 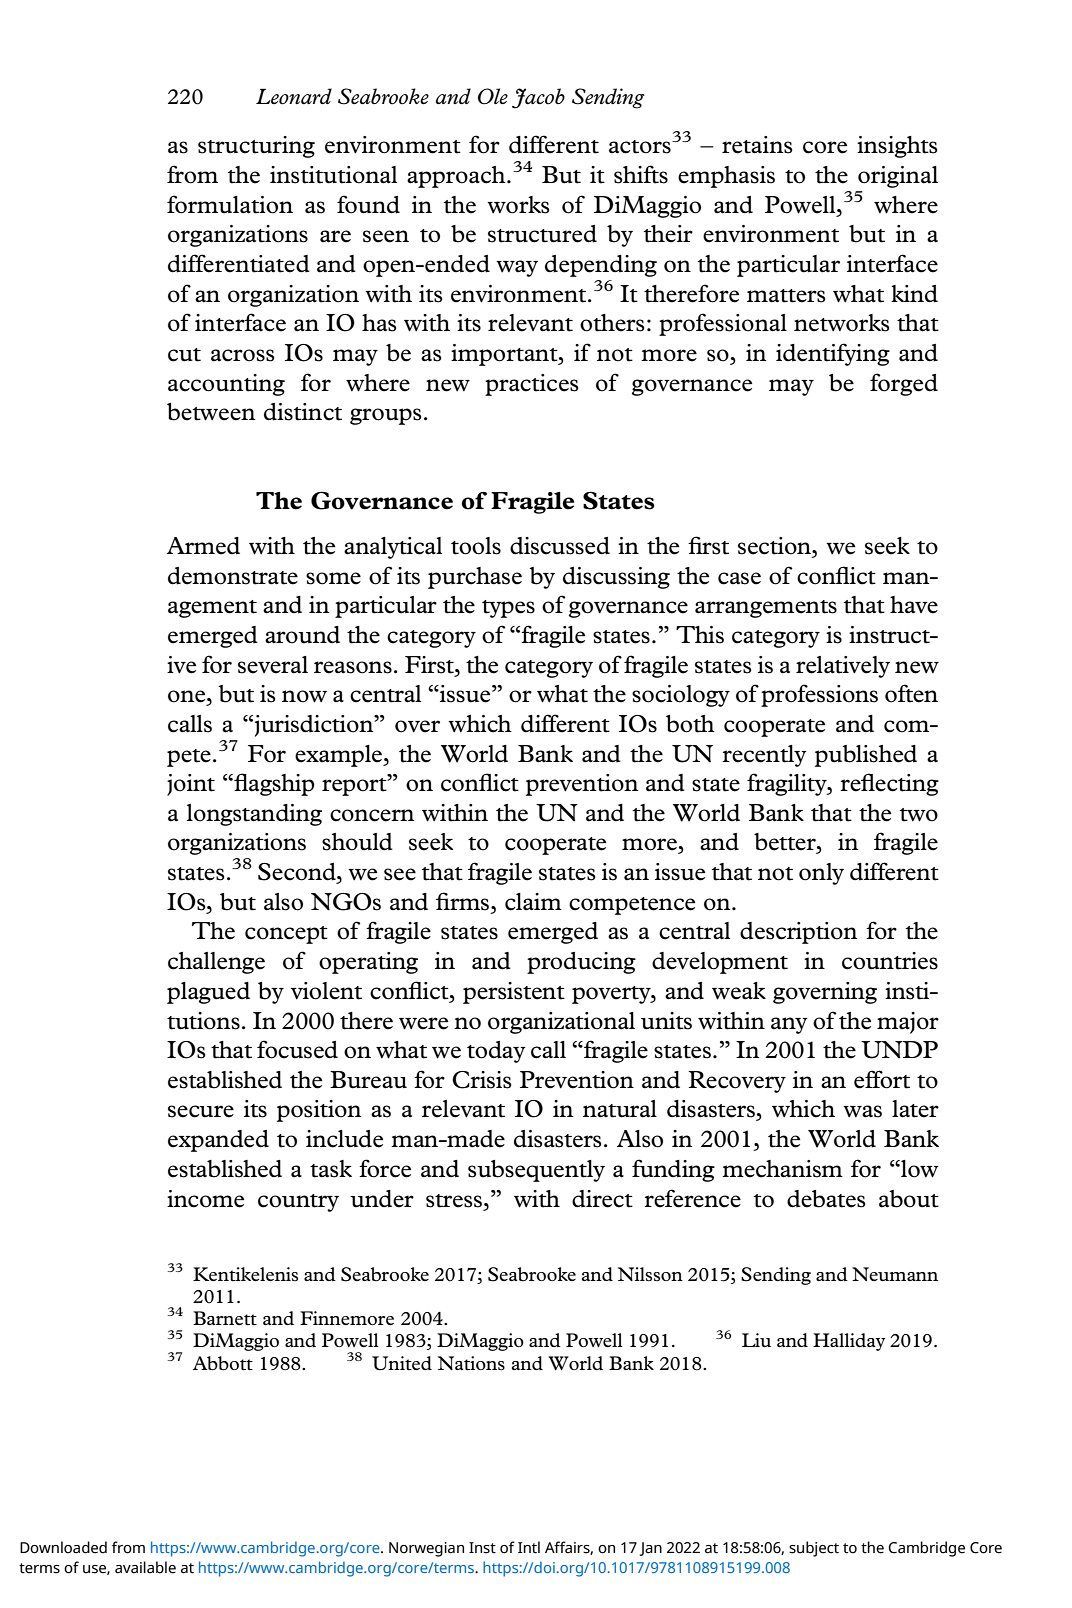 I want to click on Intl, so click(x=529, y=1547).
